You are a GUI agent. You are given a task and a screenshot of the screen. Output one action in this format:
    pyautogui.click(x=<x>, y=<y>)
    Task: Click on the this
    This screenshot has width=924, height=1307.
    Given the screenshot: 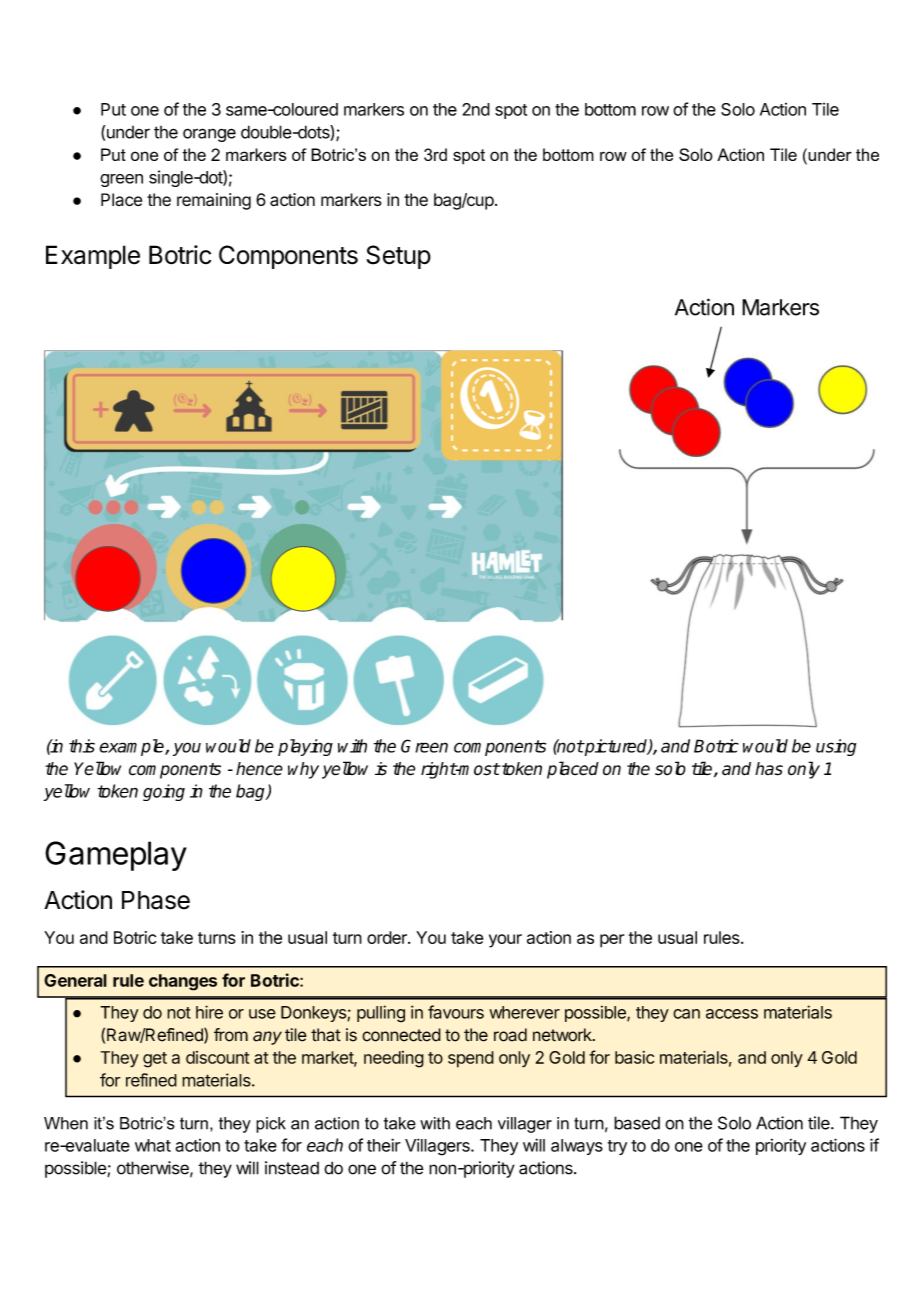 What is the action you would take?
    pyautogui.click(x=82, y=746)
